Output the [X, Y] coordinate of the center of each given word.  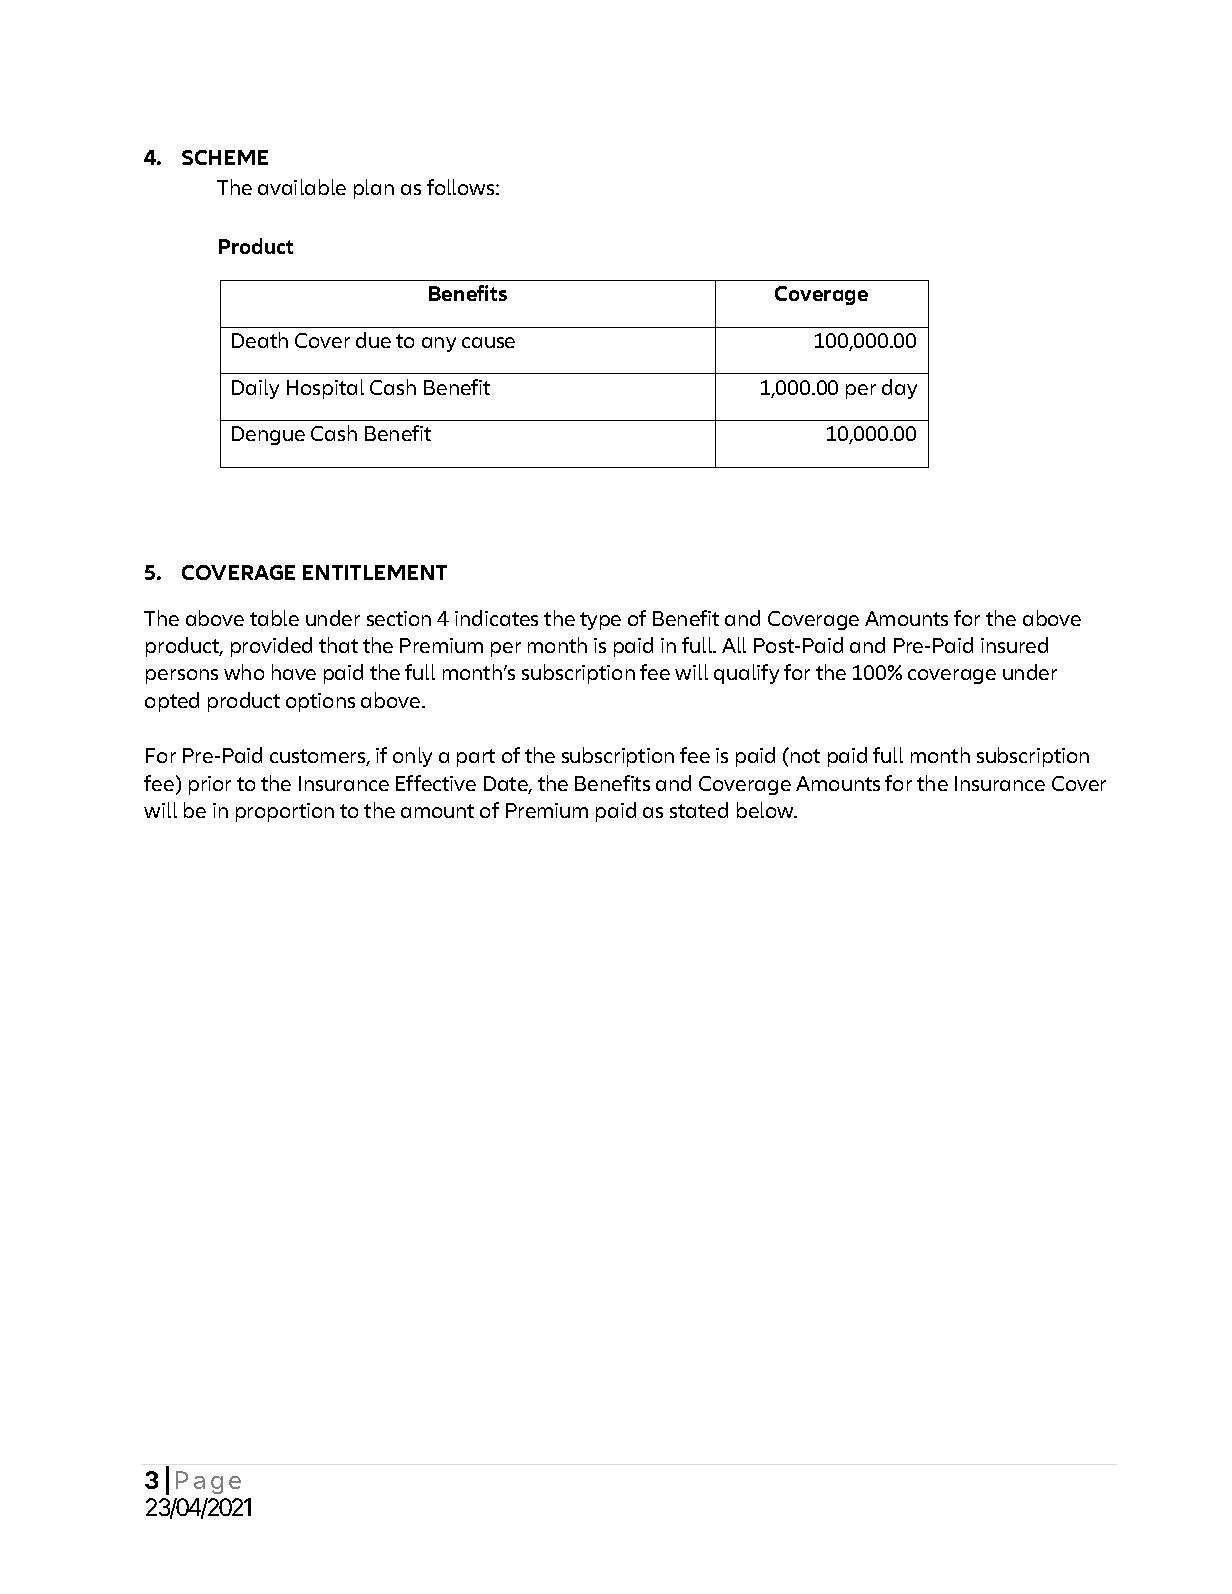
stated [699, 810]
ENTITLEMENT [375, 572]
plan [374, 189]
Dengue [268, 435]
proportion [285, 812]
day [899, 389]
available [302, 187]
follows [462, 187]
